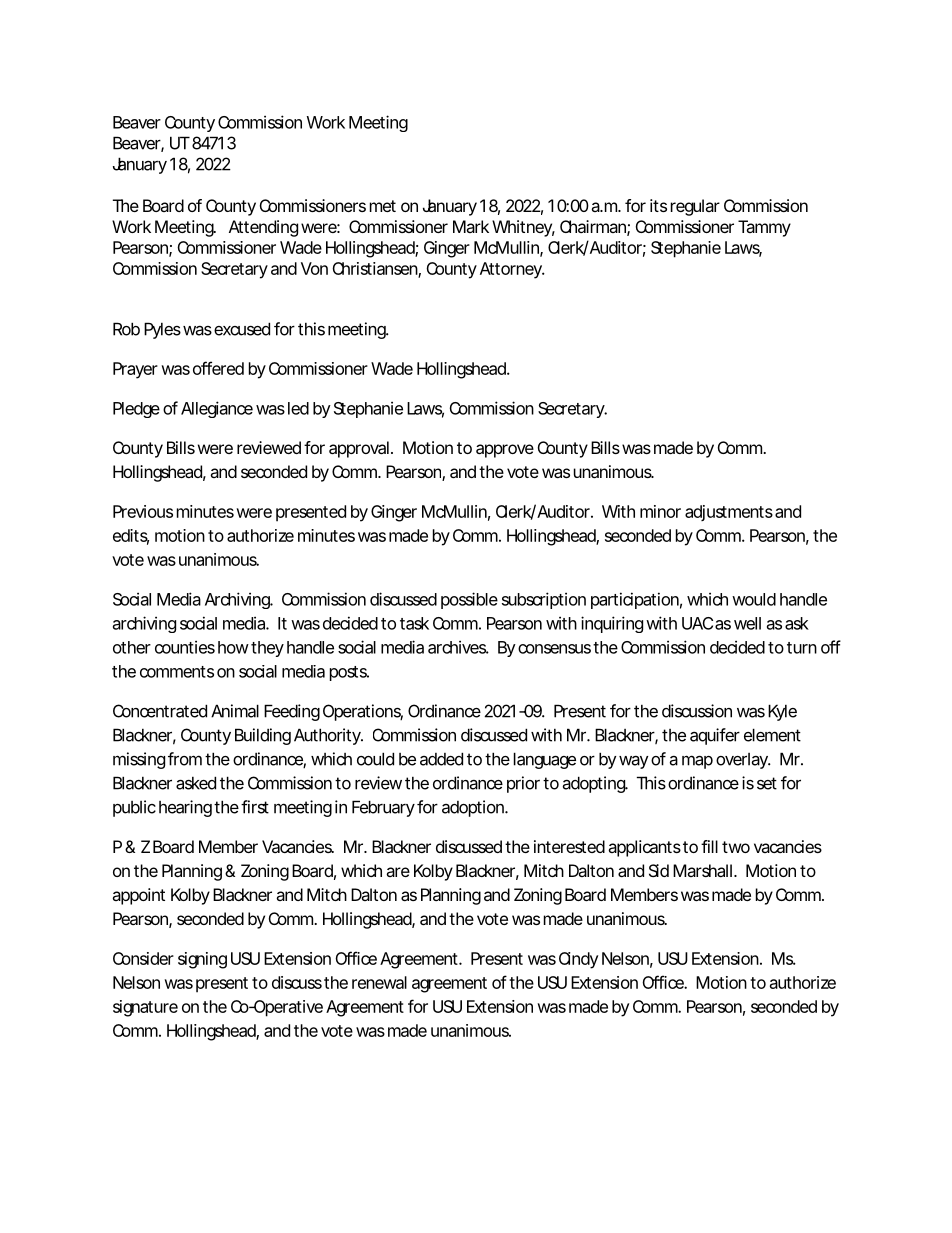 This image has height=1233, width=952. I want to click on signing, so click(202, 960).
